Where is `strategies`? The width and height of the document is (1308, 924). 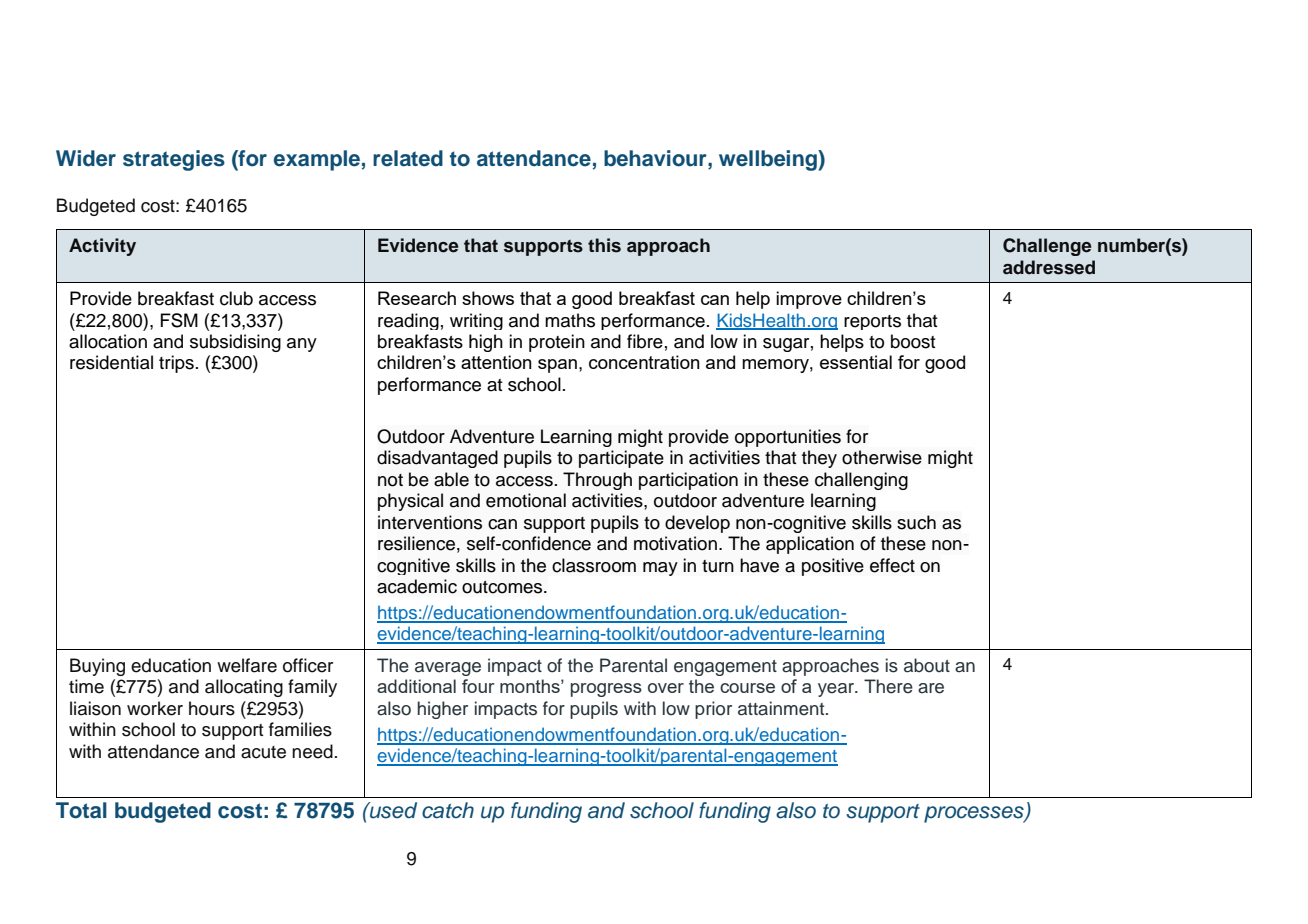
strategies is located at coordinates (174, 160).
